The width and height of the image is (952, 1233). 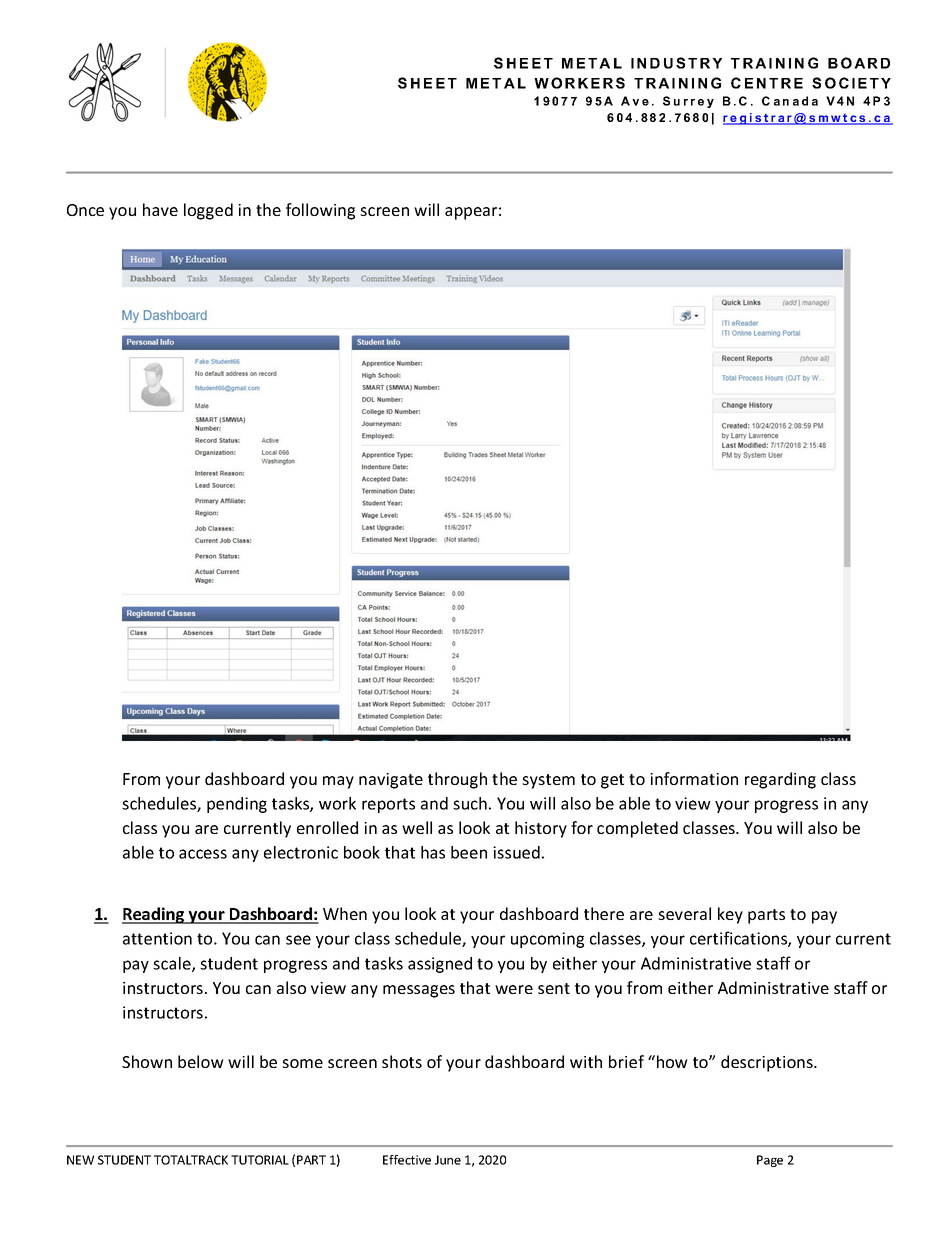 I want to click on Shown, so click(x=147, y=1061).
